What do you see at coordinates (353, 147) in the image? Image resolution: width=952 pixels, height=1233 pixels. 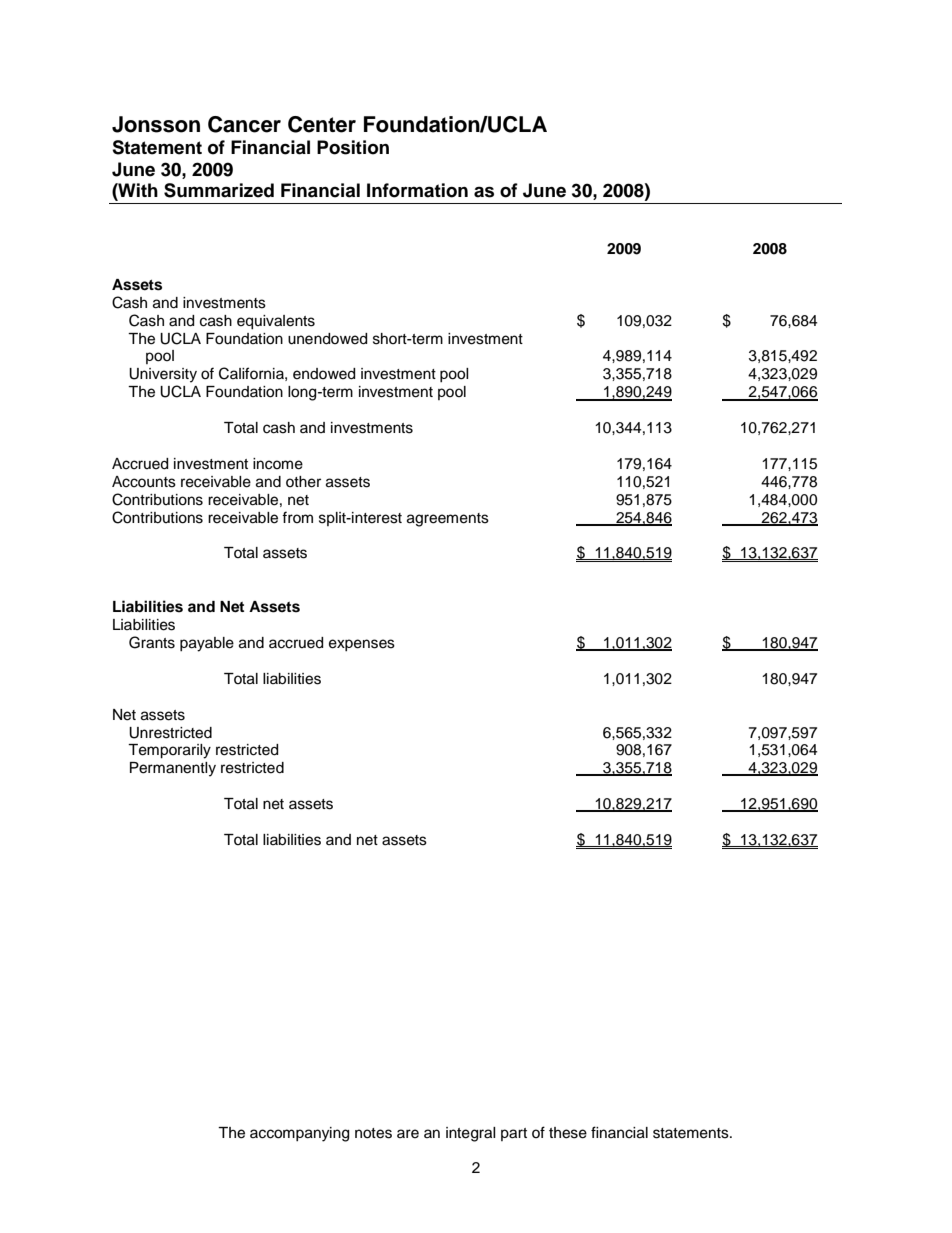 I see `Position` at bounding box center [353, 147].
